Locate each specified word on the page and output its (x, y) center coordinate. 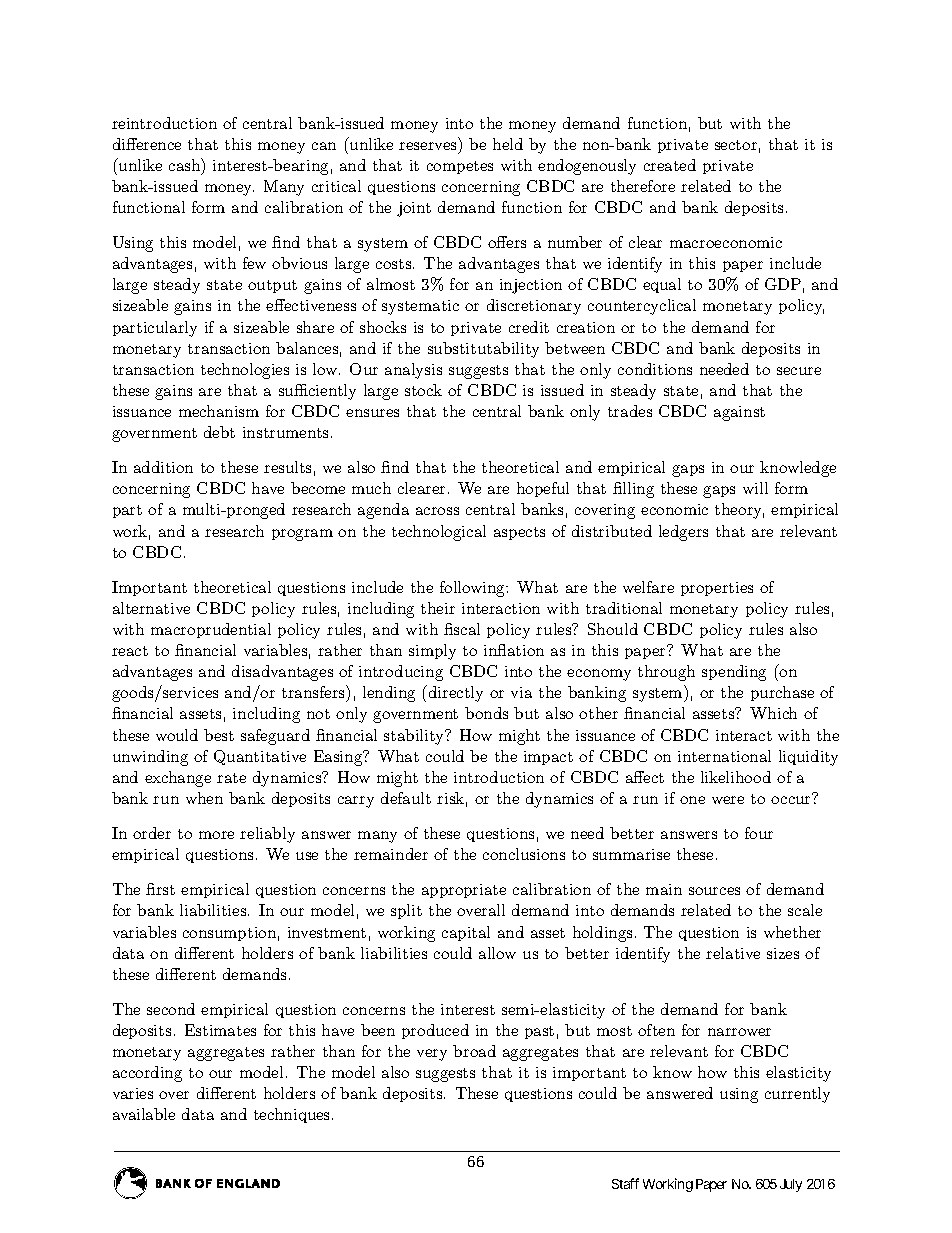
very (432, 1055)
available (144, 1114)
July (791, 1185)
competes (460, 167)
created (670, 165)
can (324, 146)
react (130, 651)
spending (734, 673)
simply (432, 652)
